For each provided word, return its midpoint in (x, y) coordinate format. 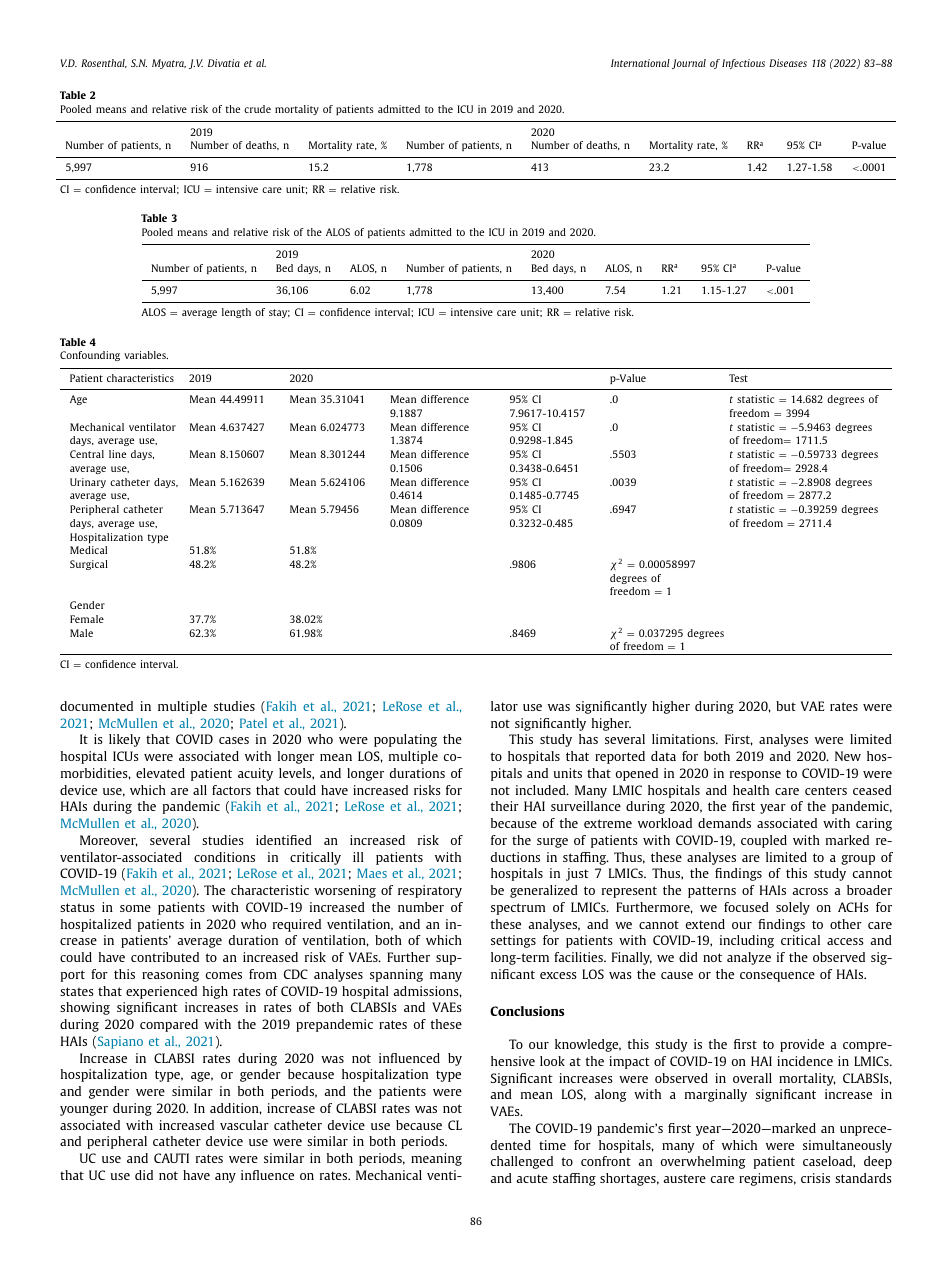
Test (738, 378)
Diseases (788, 63)
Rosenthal (104, 63)
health (751, 790)
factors (231, 790)
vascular (244, 1125)
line (117, 454)
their (505, 806)
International (640, 63)
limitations (684, 739)
